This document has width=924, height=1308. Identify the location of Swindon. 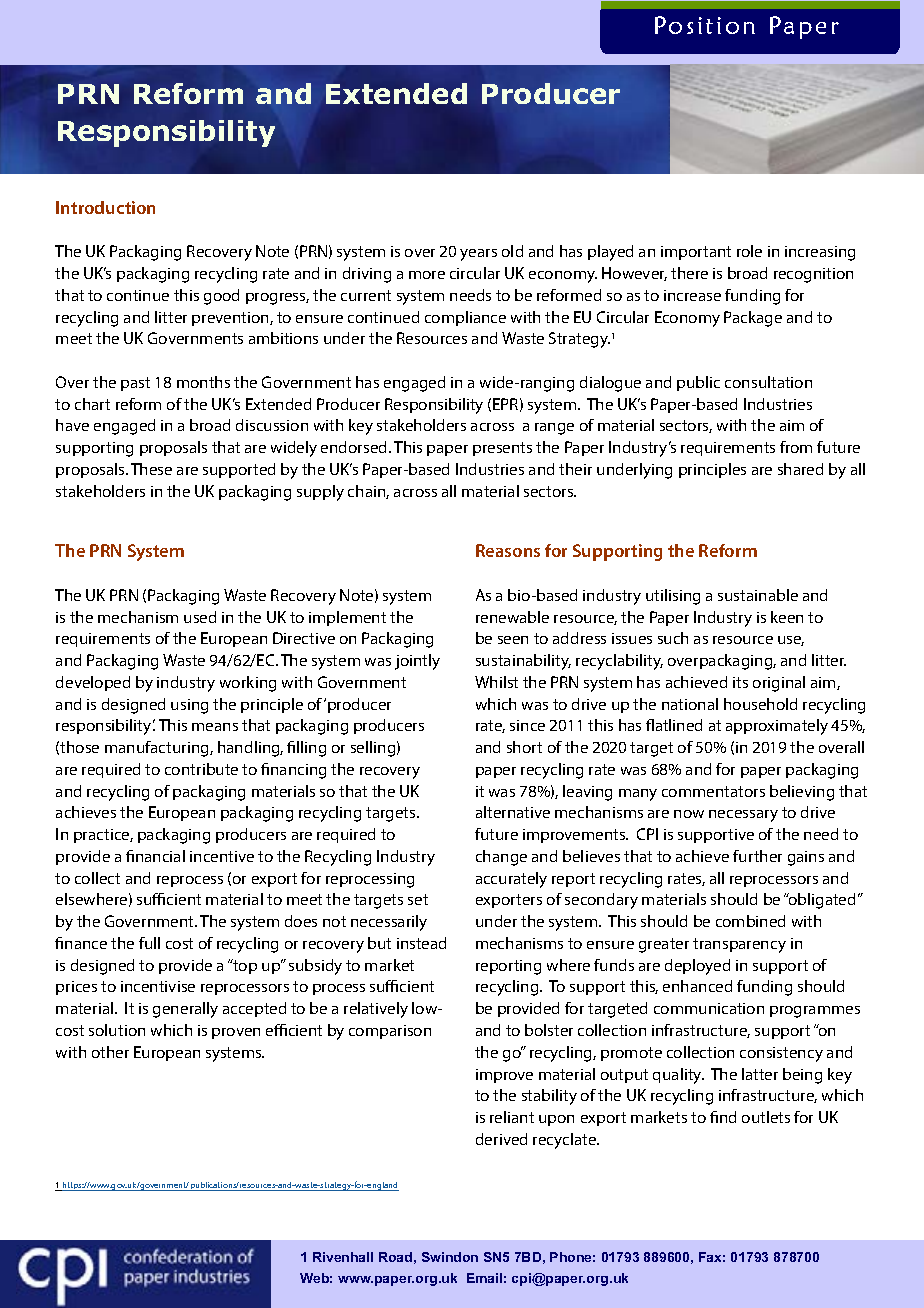
(450, 1257).
